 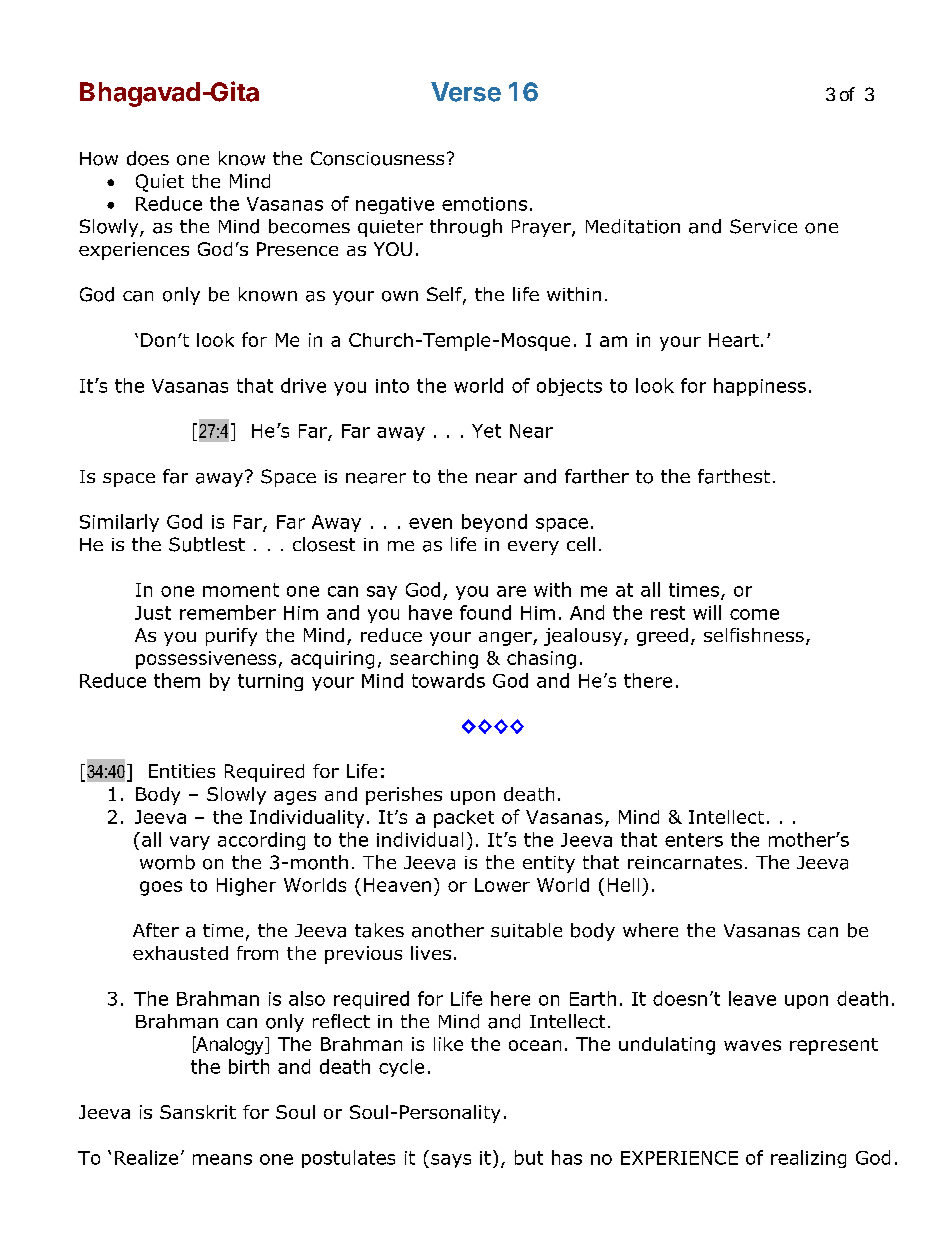 What do you see at coordinates (198, 1112) in the screenshot?
I see `Sanskrit` at bounding box center [198, 1112].
